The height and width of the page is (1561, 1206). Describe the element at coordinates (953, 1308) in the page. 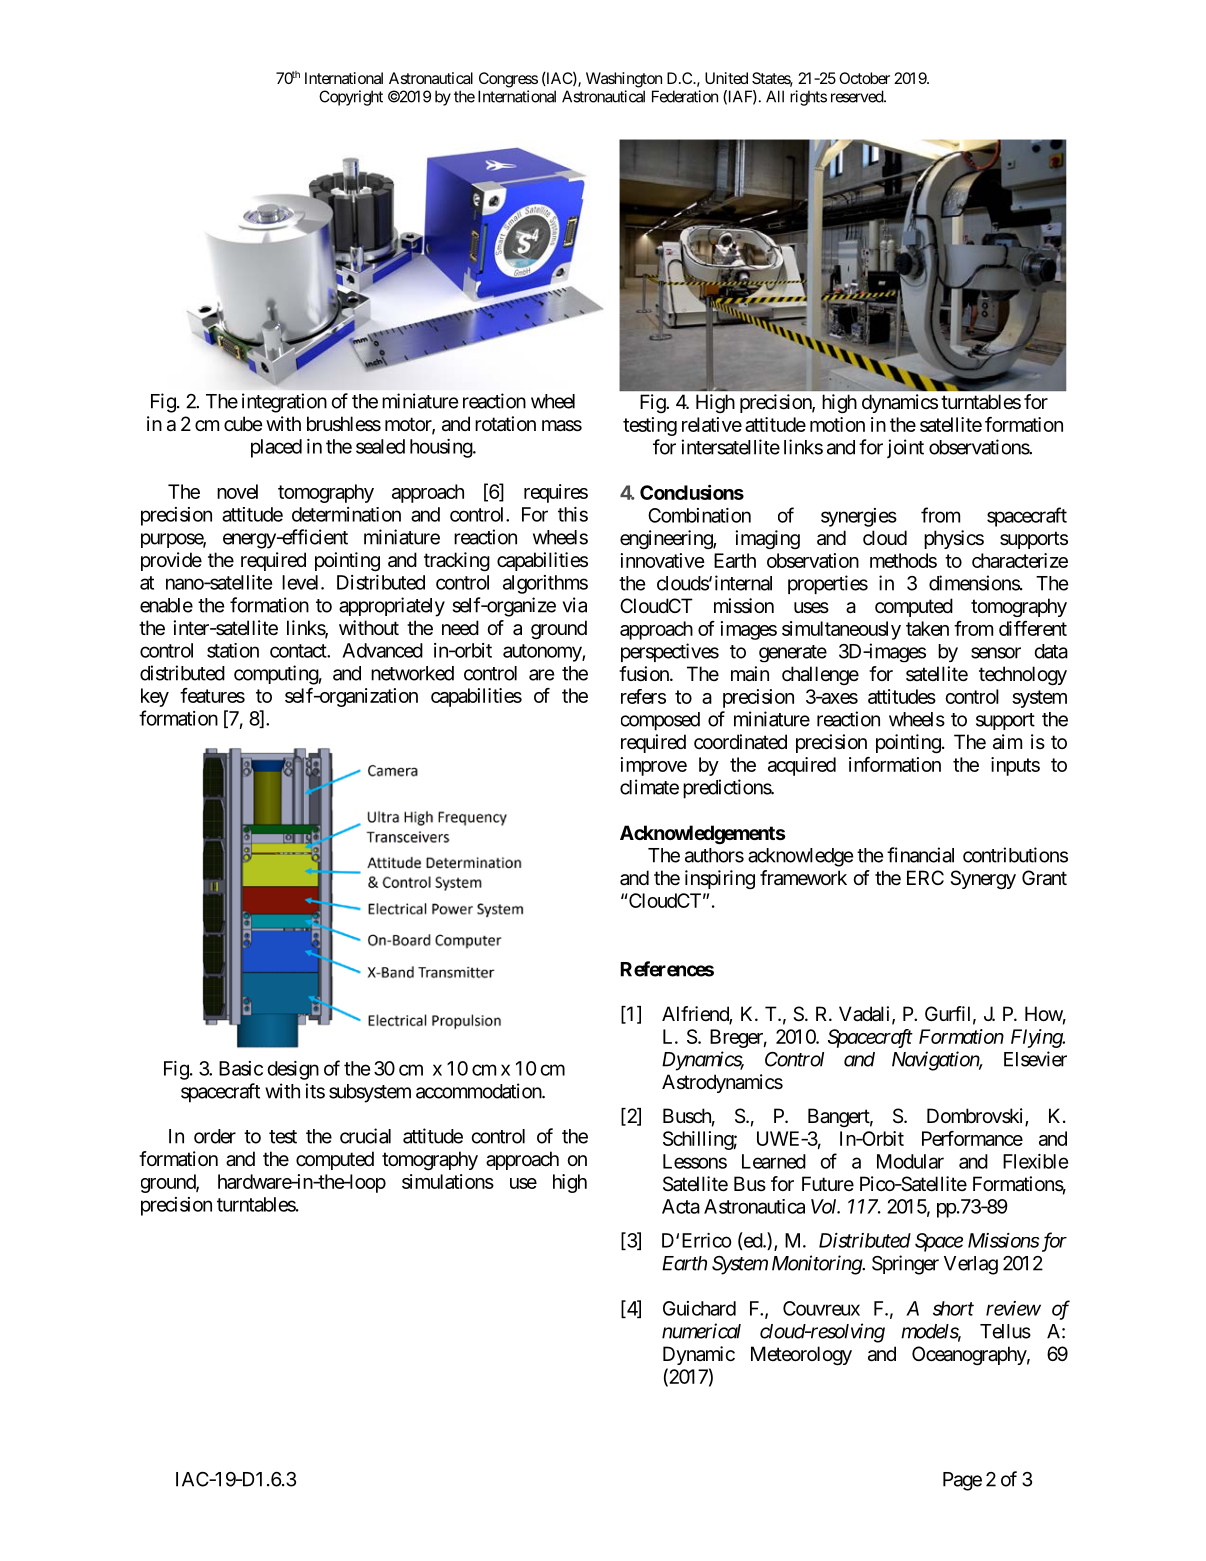

I see `short` at that location.
